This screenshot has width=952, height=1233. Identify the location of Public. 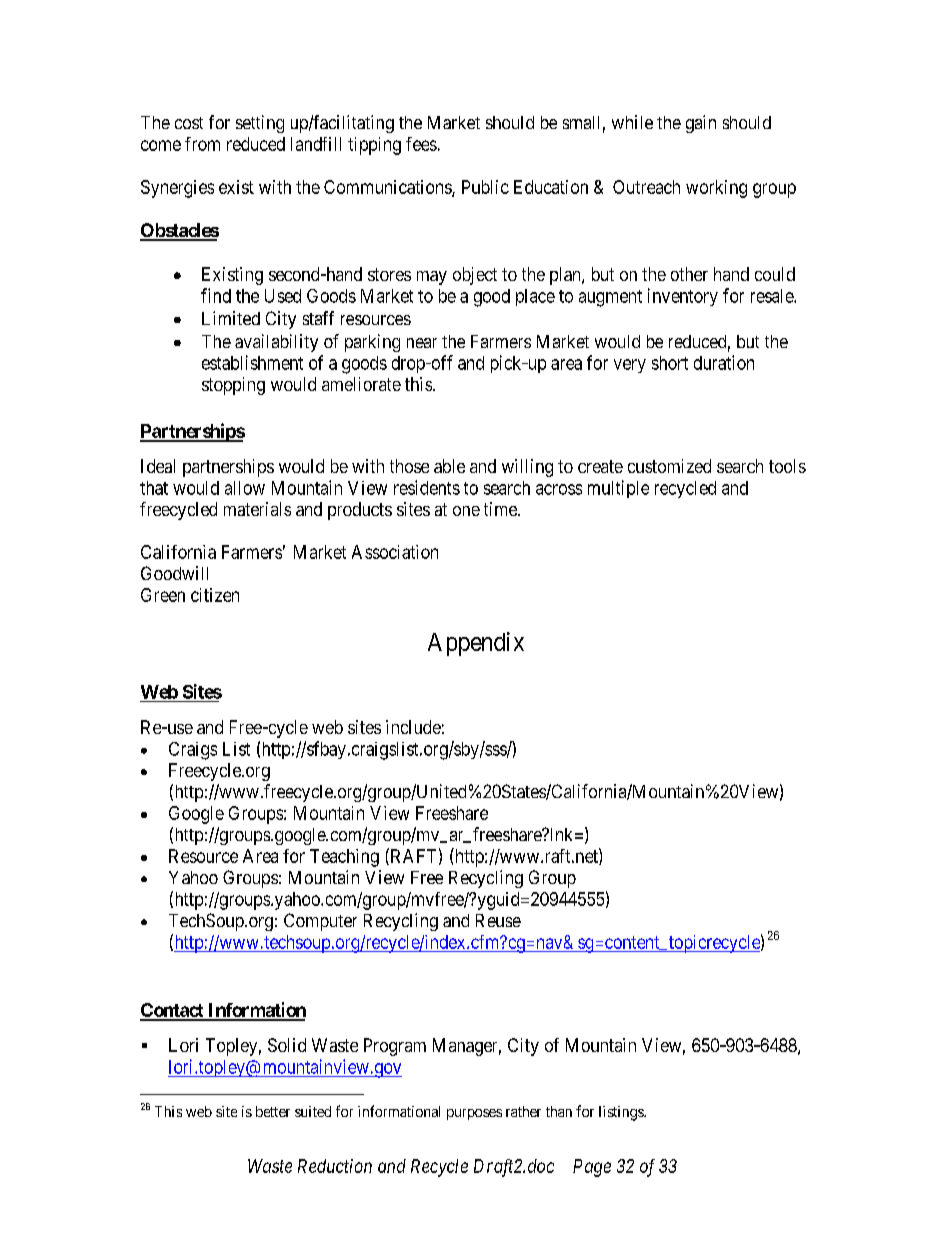
(485, 187).
